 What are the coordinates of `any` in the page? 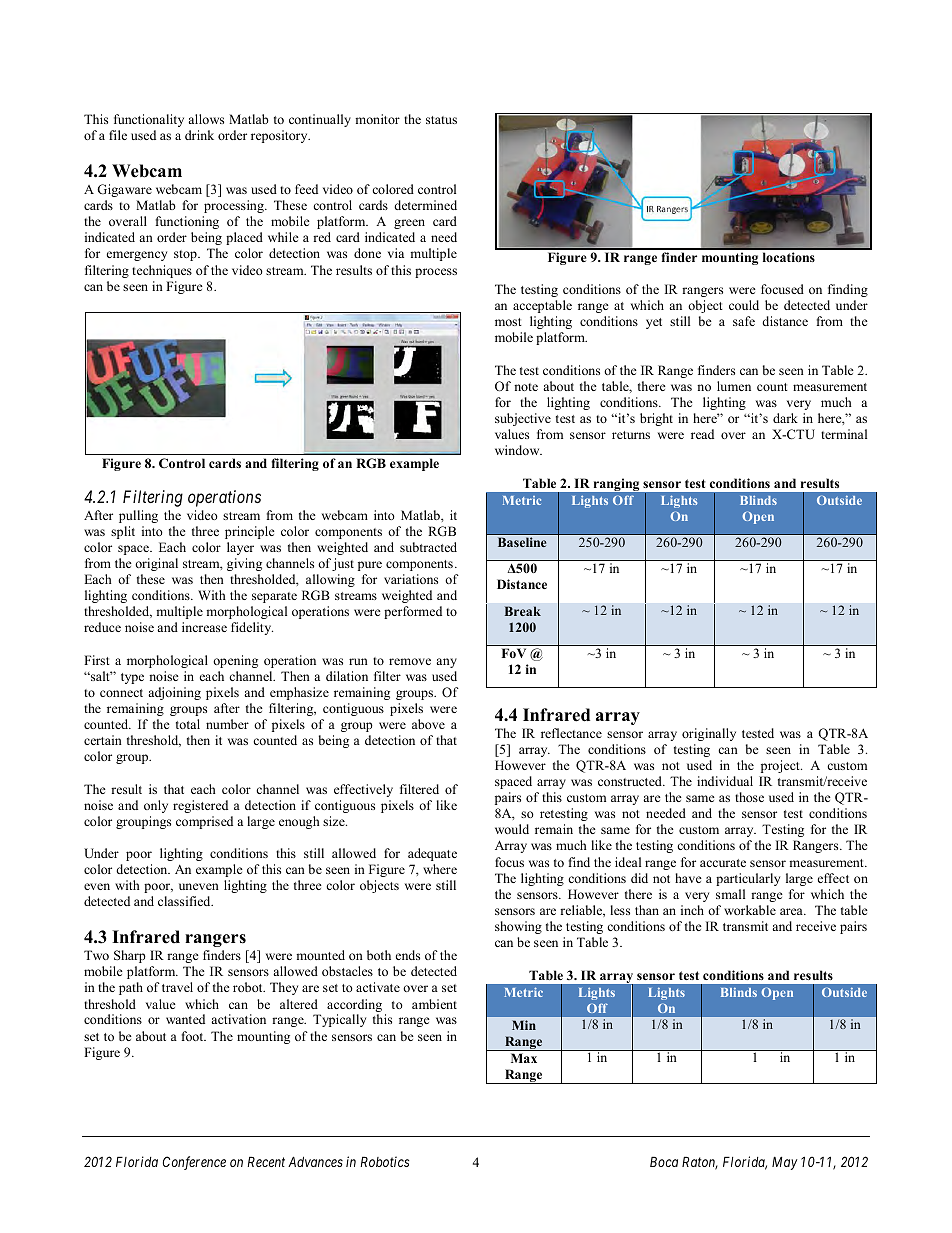 It's located at (446, 663).
